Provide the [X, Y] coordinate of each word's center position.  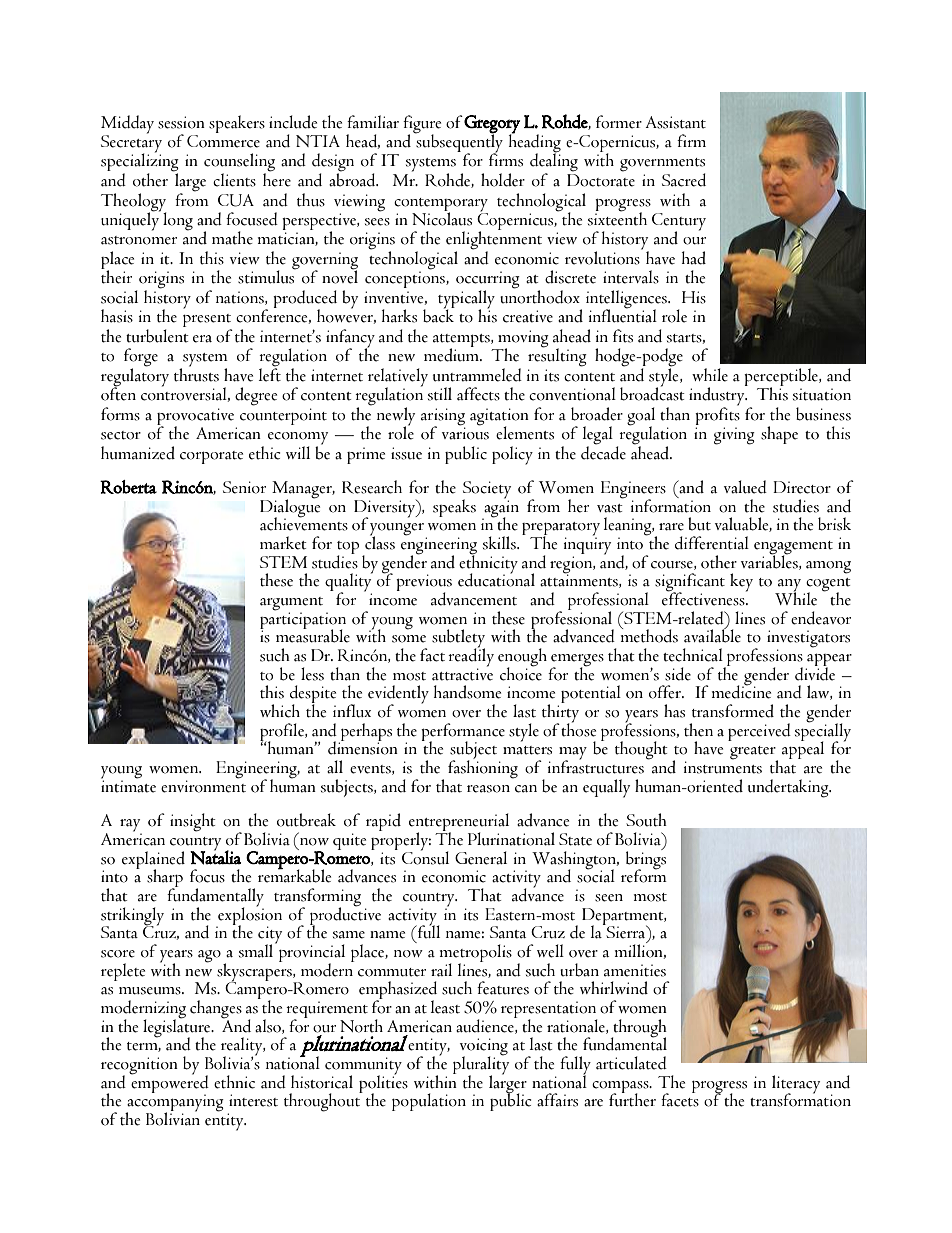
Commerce [223, 141]
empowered [169, 1084]
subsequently [458, 143]
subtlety [458, 639]
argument [291, 605]
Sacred [684, 180]
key [741, 582]
